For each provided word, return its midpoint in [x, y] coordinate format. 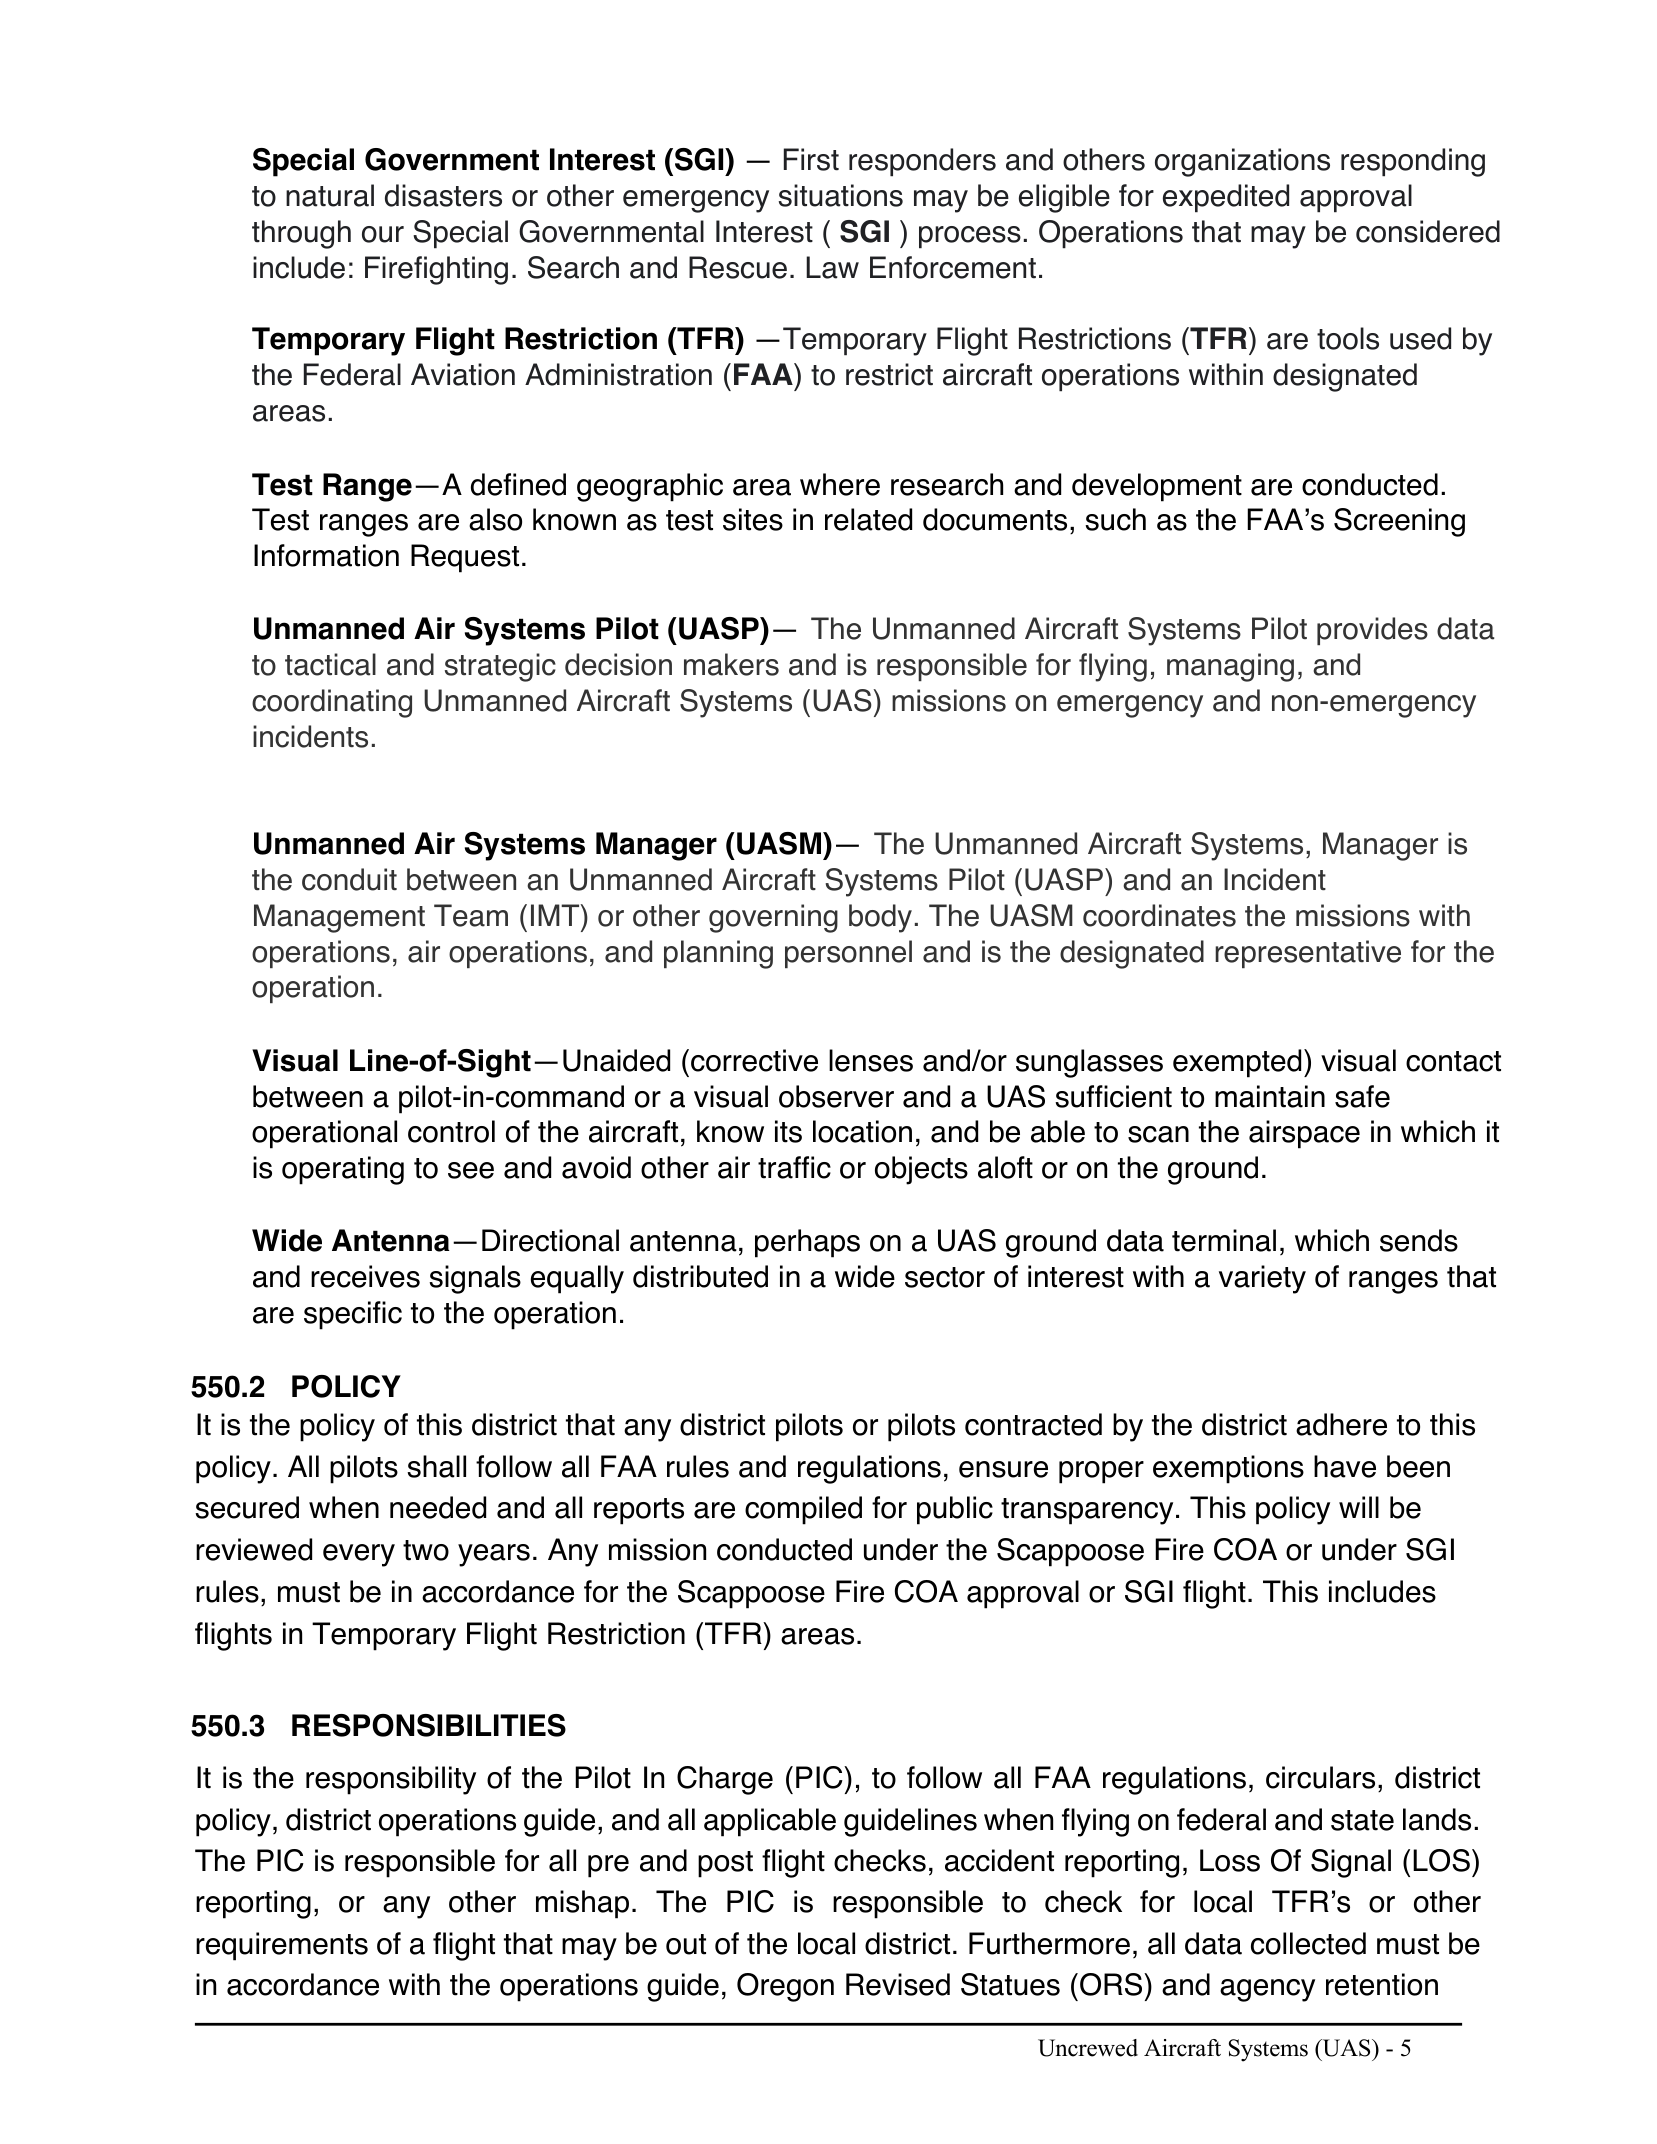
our [383, 234]
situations [841, 195]
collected [1308, 1943]
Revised [898, 1984]
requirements [282, 1946]
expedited [1226, 198]
